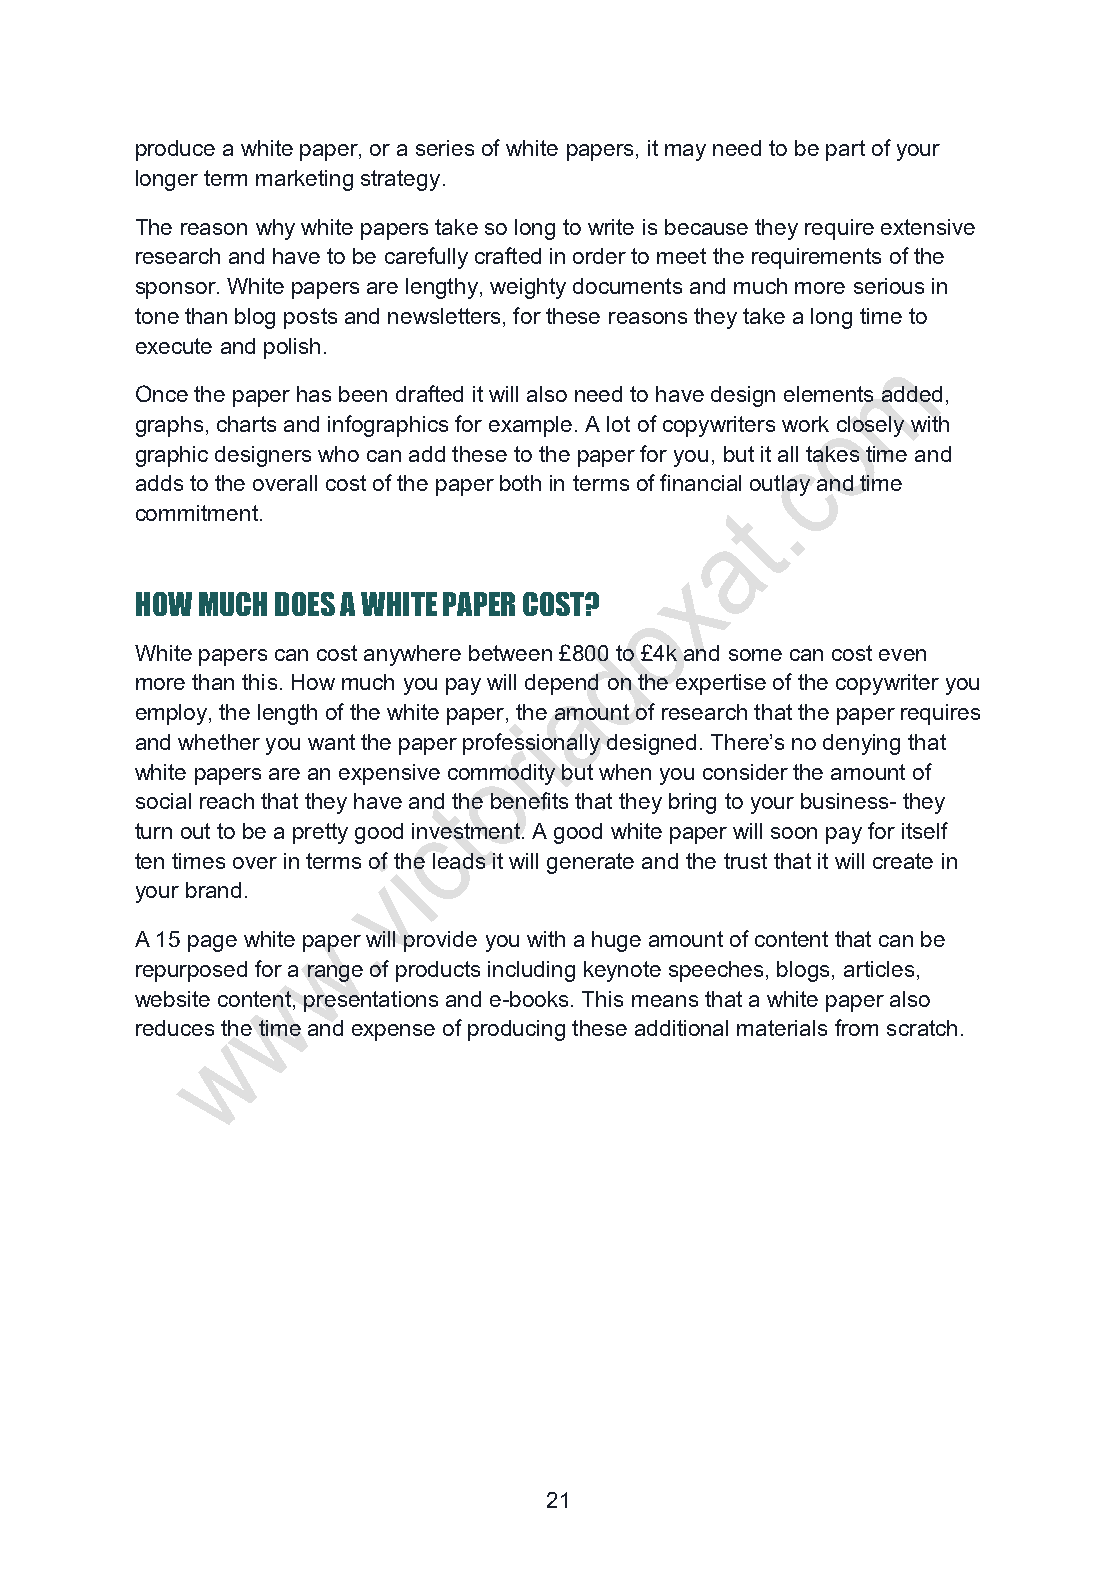  I want to click on series, so click(445, 148).
